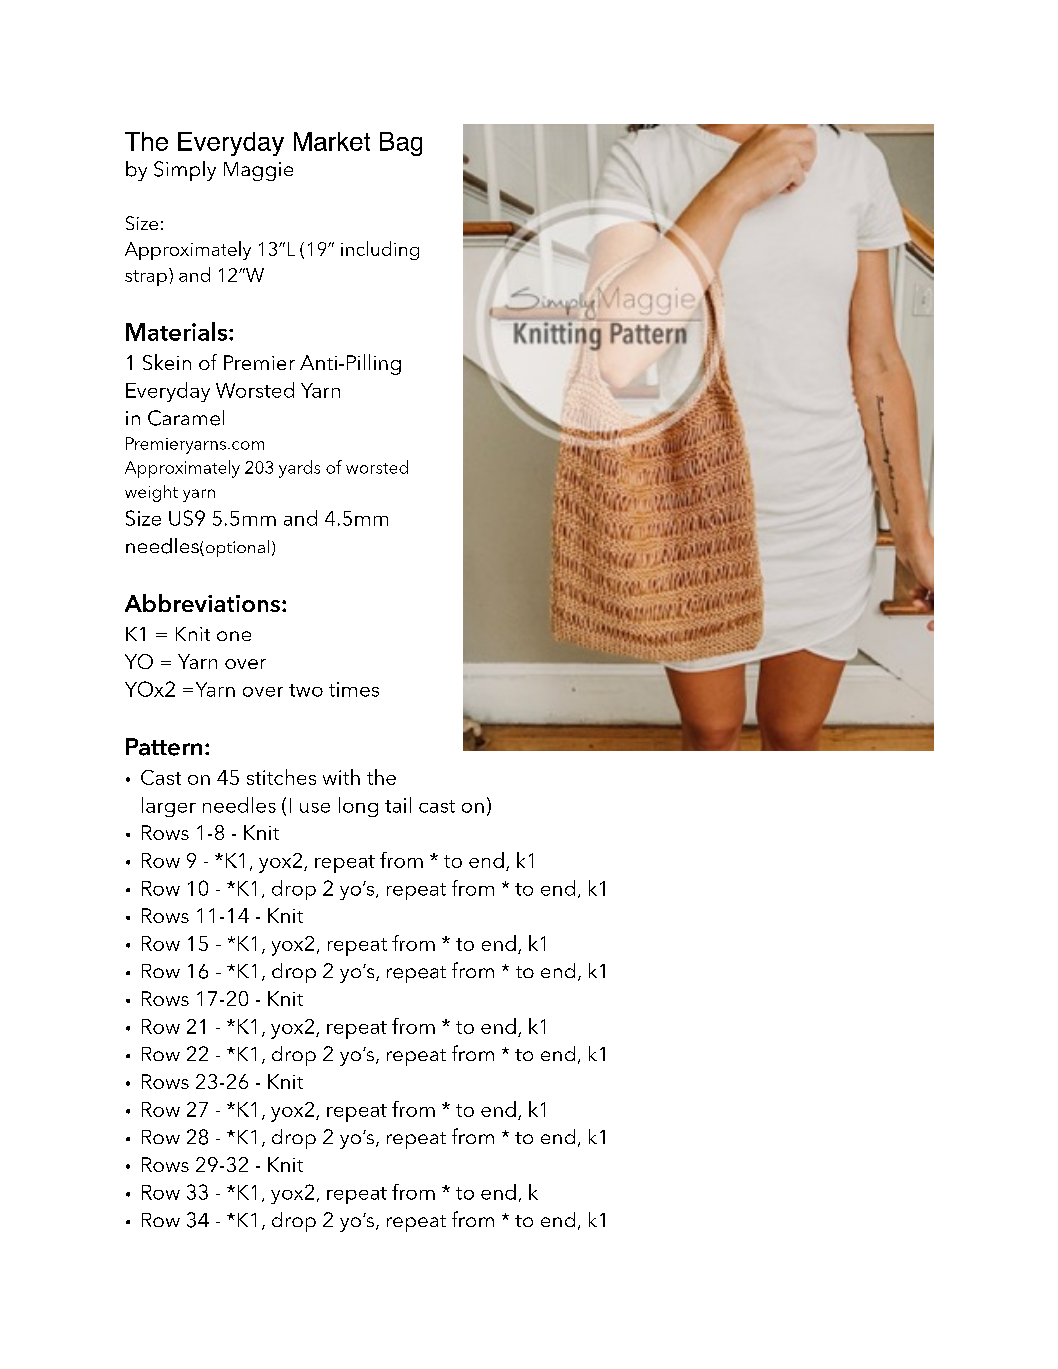 This document has width=1058, height=1369. I want to click on Bag, so click(401, 144).
